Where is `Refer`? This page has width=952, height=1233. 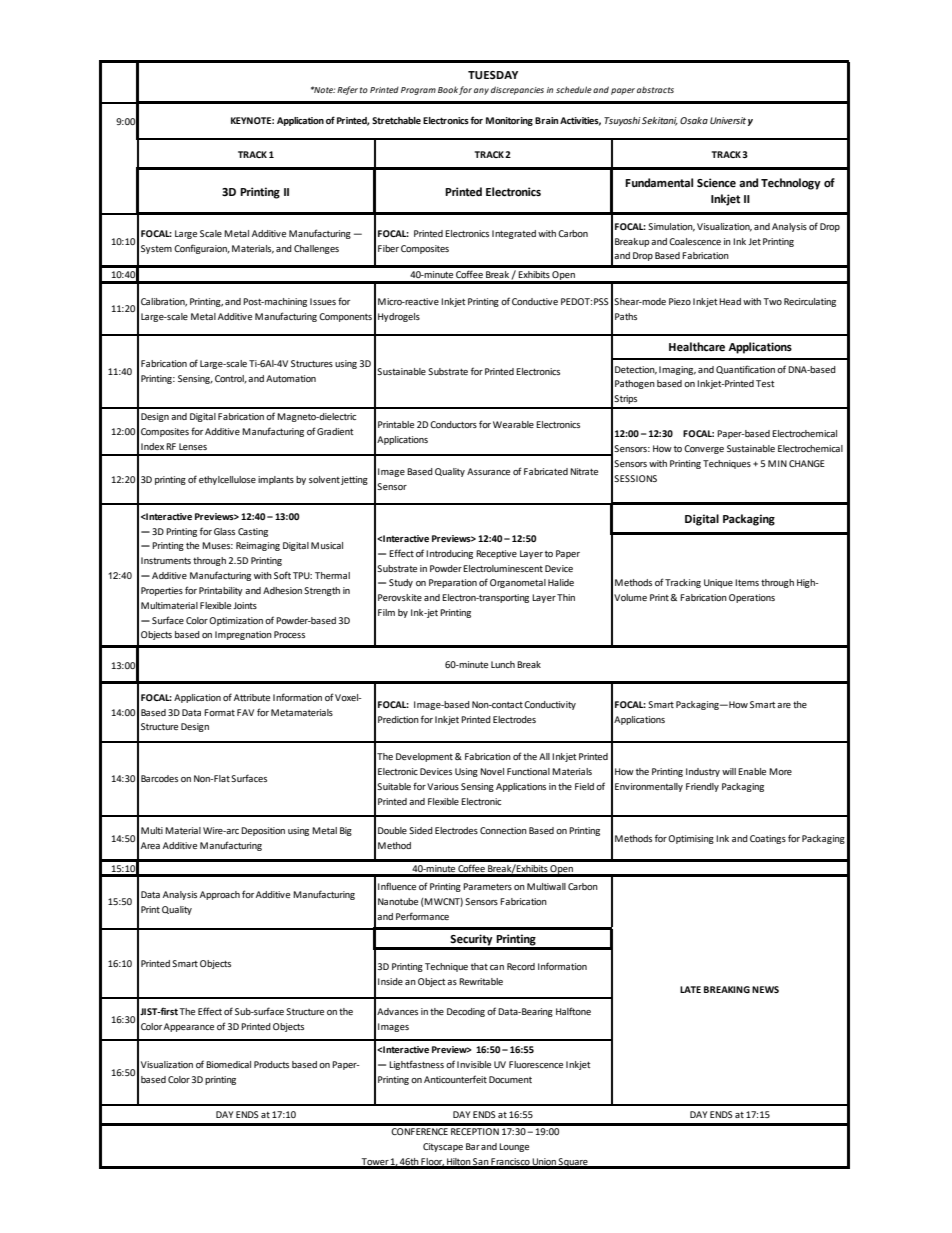 Refer is located at coordinates (347, 90).
